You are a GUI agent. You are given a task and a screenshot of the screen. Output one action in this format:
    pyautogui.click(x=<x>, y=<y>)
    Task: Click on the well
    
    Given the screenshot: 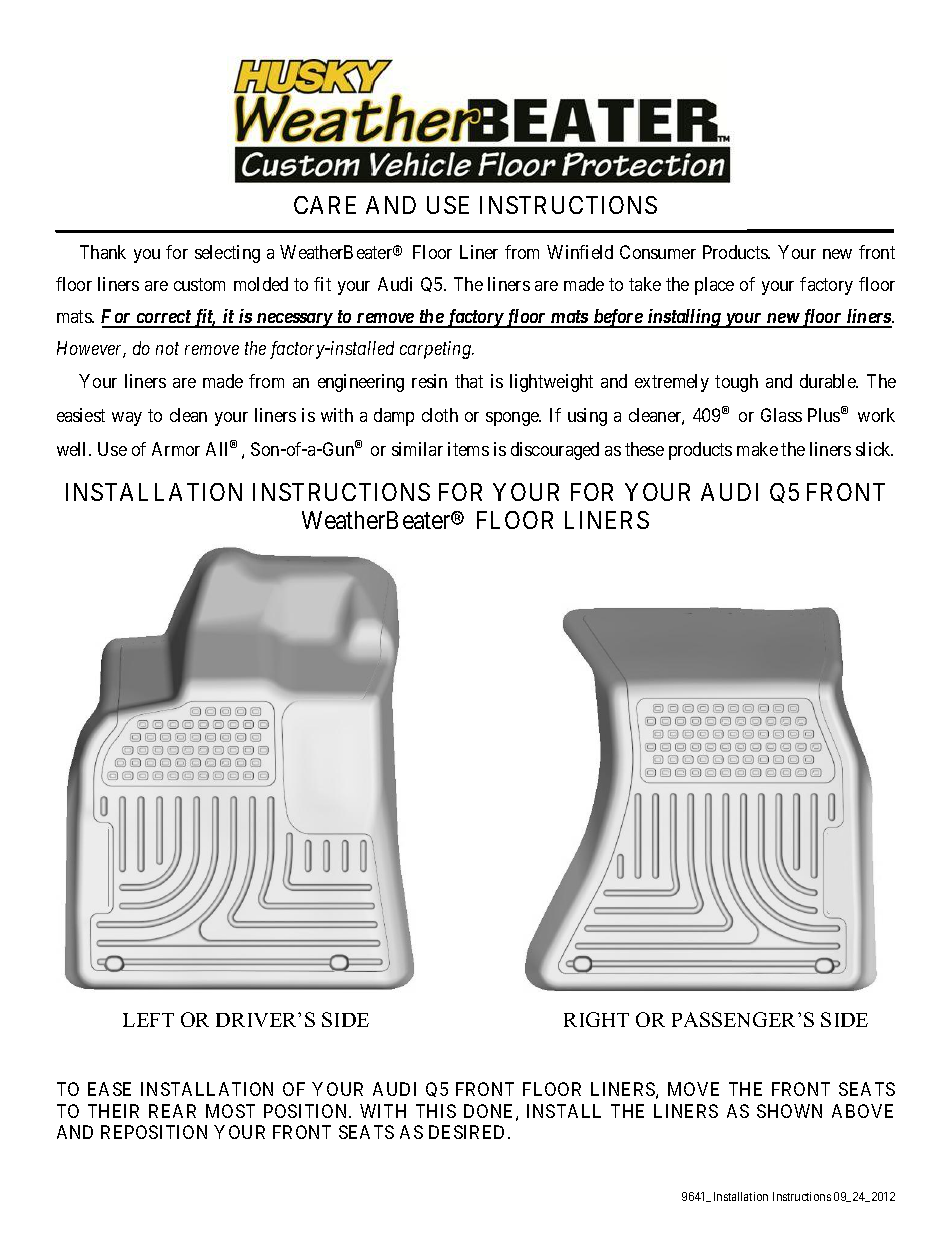 What is the action you would take?
    pyautogui.click(x=73, y=449)
